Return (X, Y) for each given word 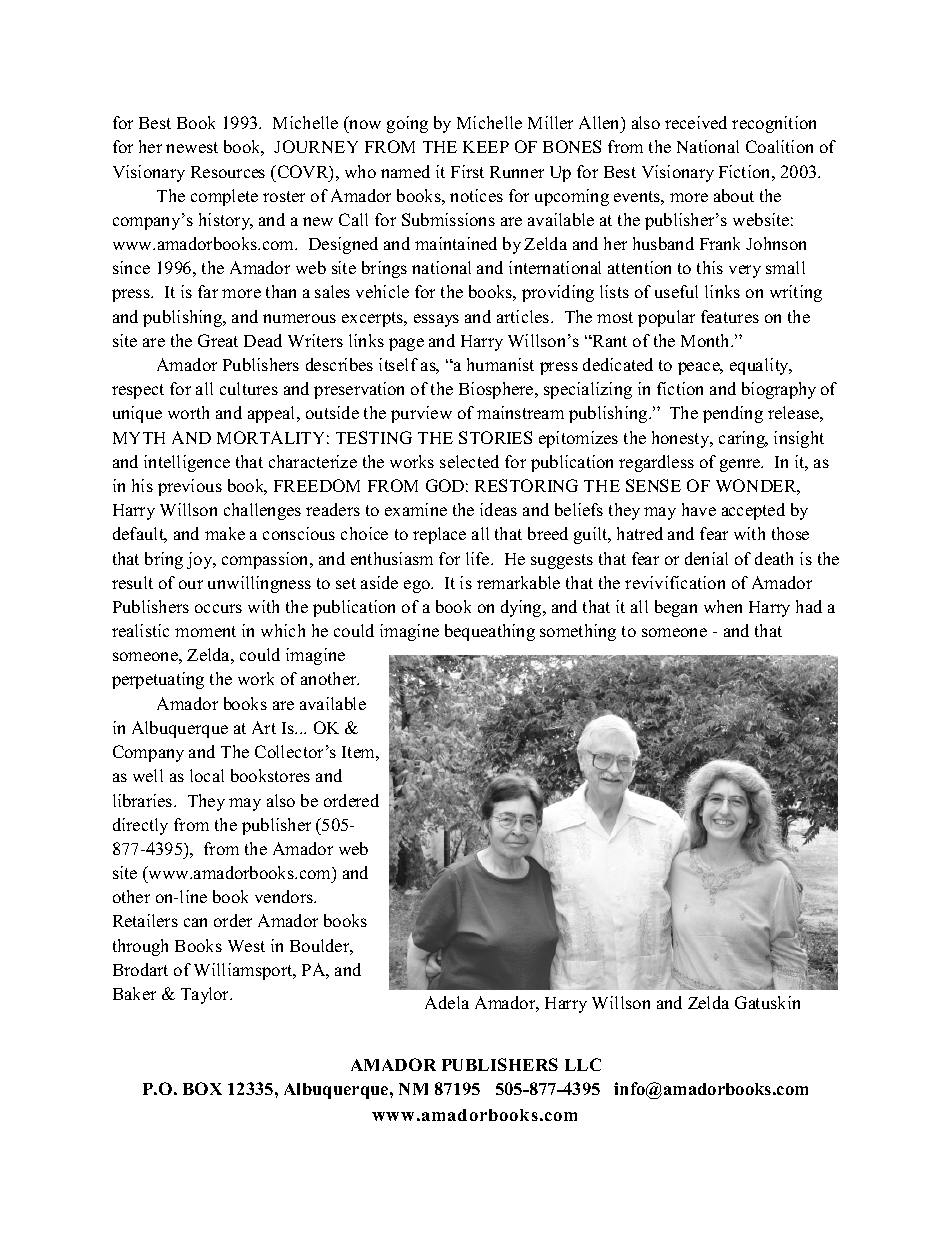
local (207, 775)
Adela (447, 1002)
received (696, 122)
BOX (202, 1088)
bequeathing (490, 632)
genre (741, 465)
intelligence (187, 463)
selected (469, 461)
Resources (228, 172)
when (723, 606)
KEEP (486, 147)
